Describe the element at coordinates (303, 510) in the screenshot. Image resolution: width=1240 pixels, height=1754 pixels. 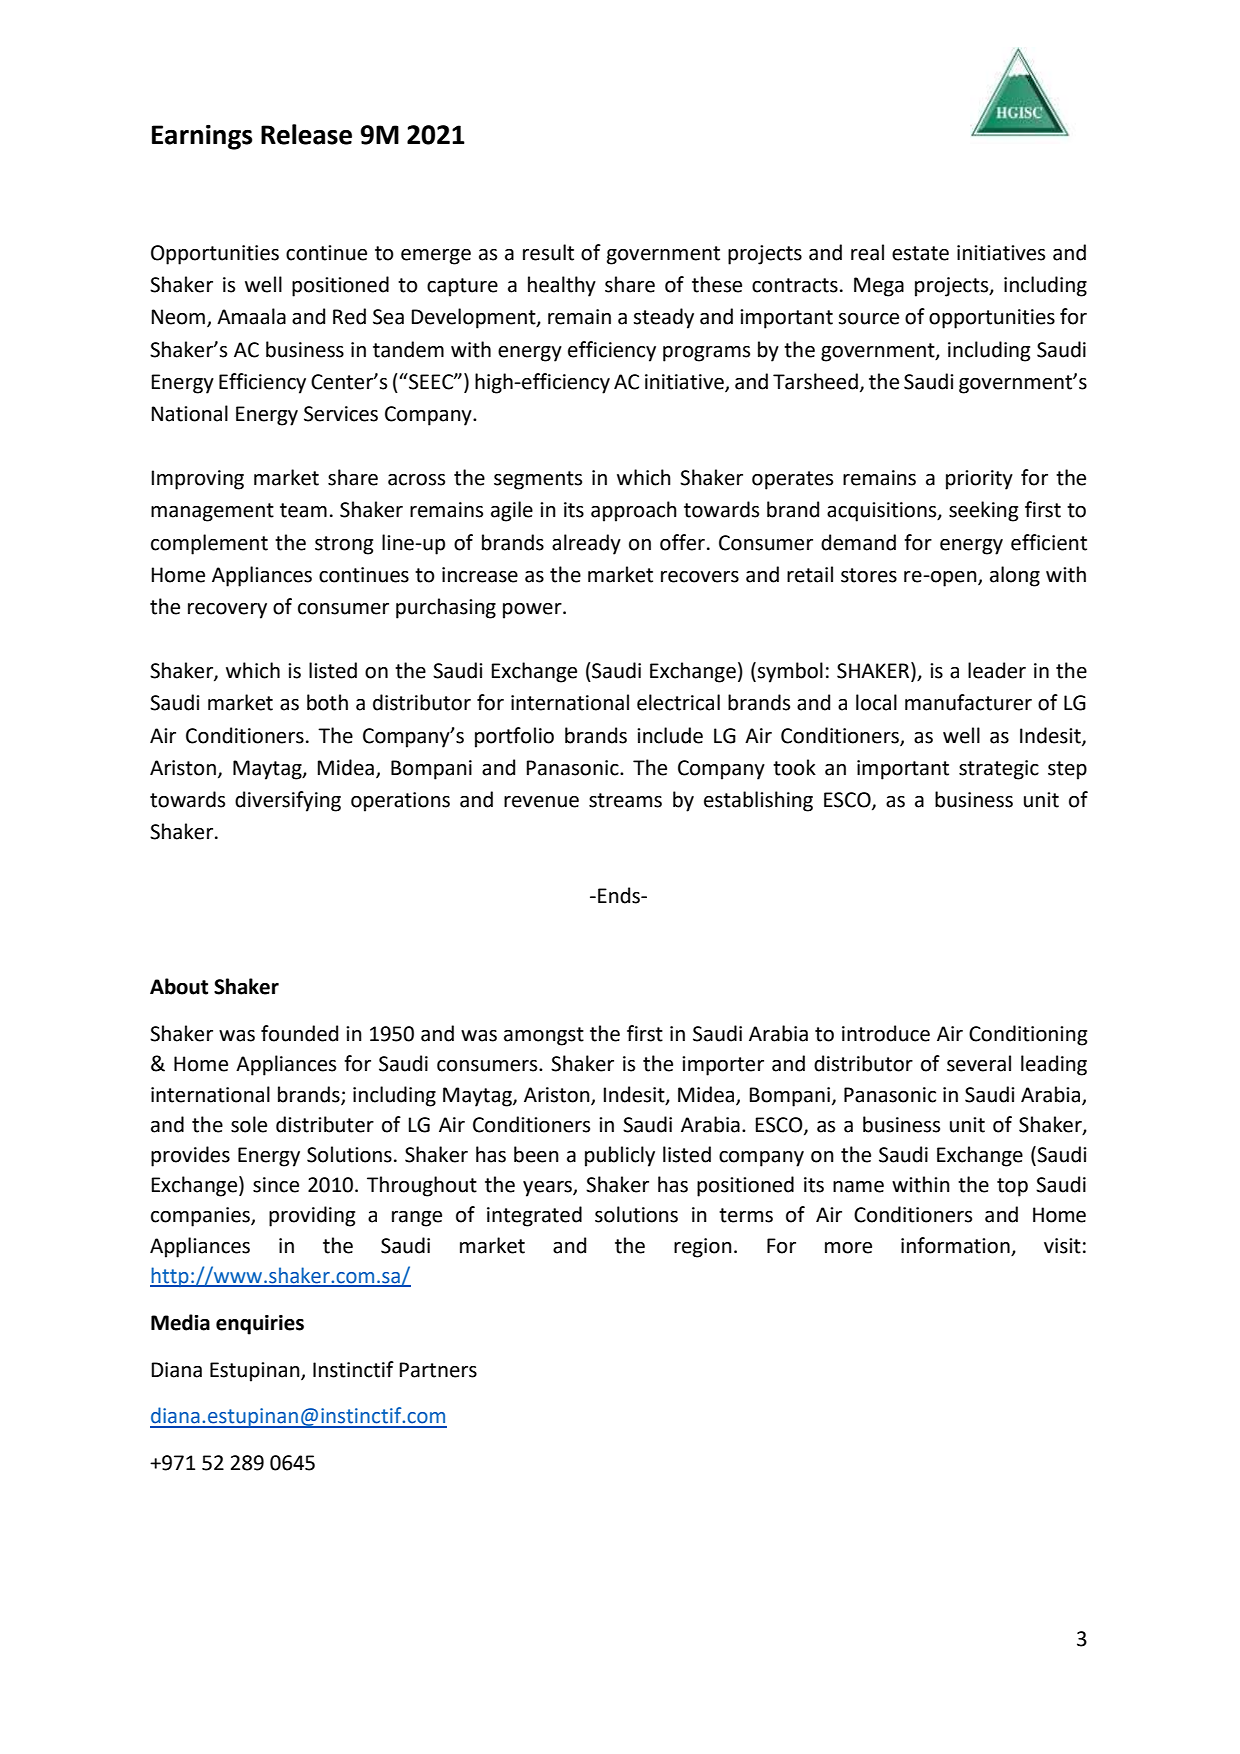
I see `team` at that location.
